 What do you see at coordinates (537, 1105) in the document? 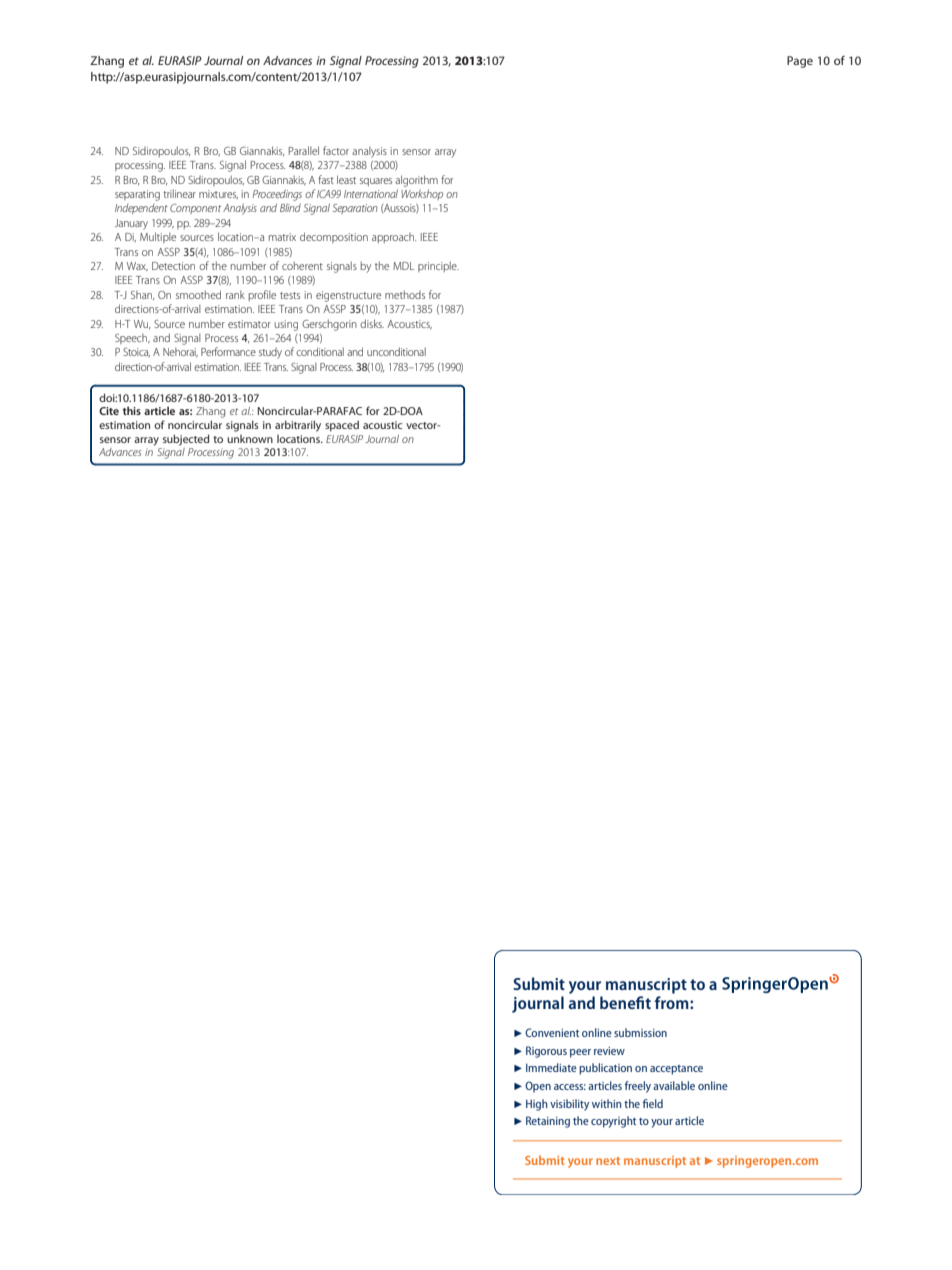
I see `High` at bounding box center [537, 1105].
